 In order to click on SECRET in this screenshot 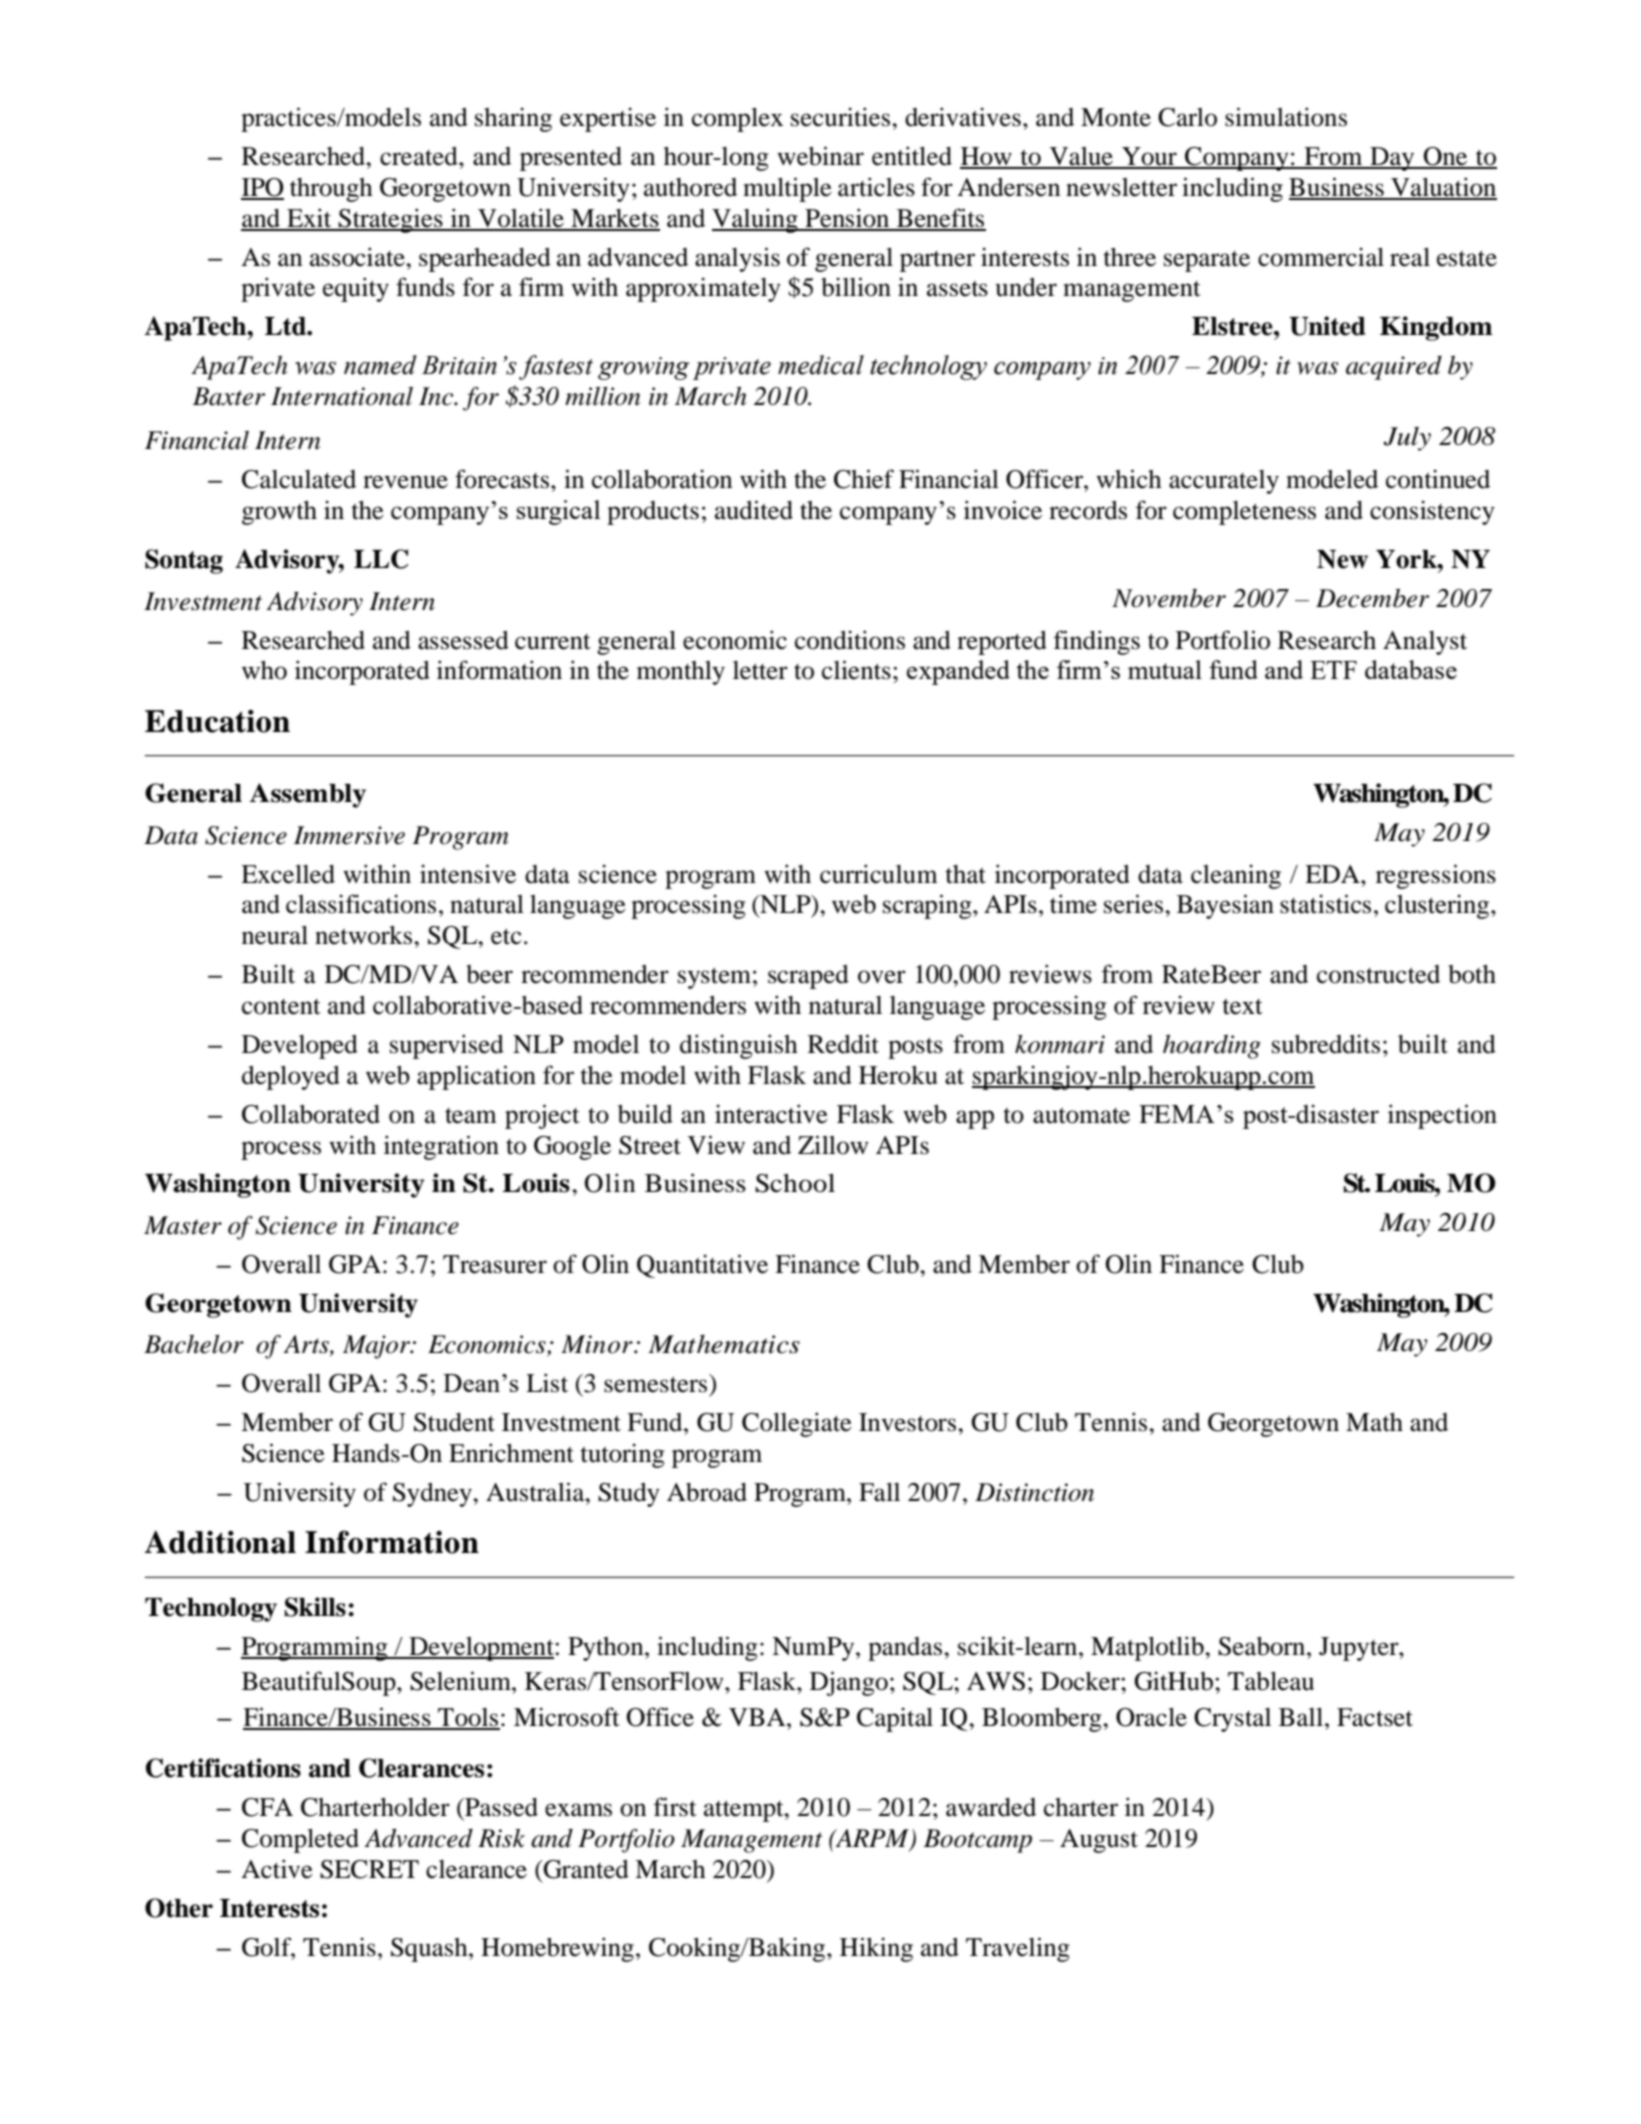, I will do `click(369, 1869)`.
